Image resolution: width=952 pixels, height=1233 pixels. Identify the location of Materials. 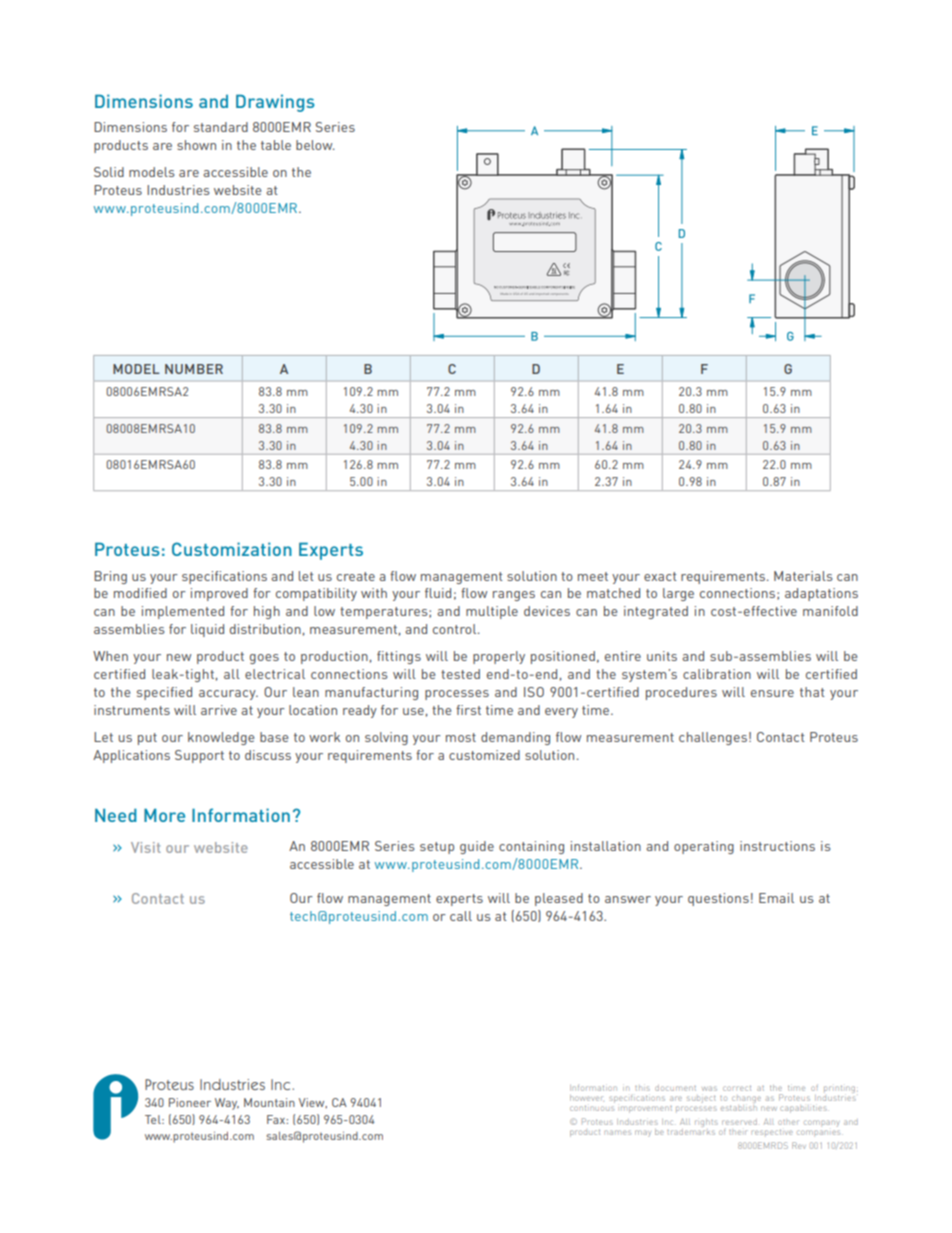
(803, 576).
